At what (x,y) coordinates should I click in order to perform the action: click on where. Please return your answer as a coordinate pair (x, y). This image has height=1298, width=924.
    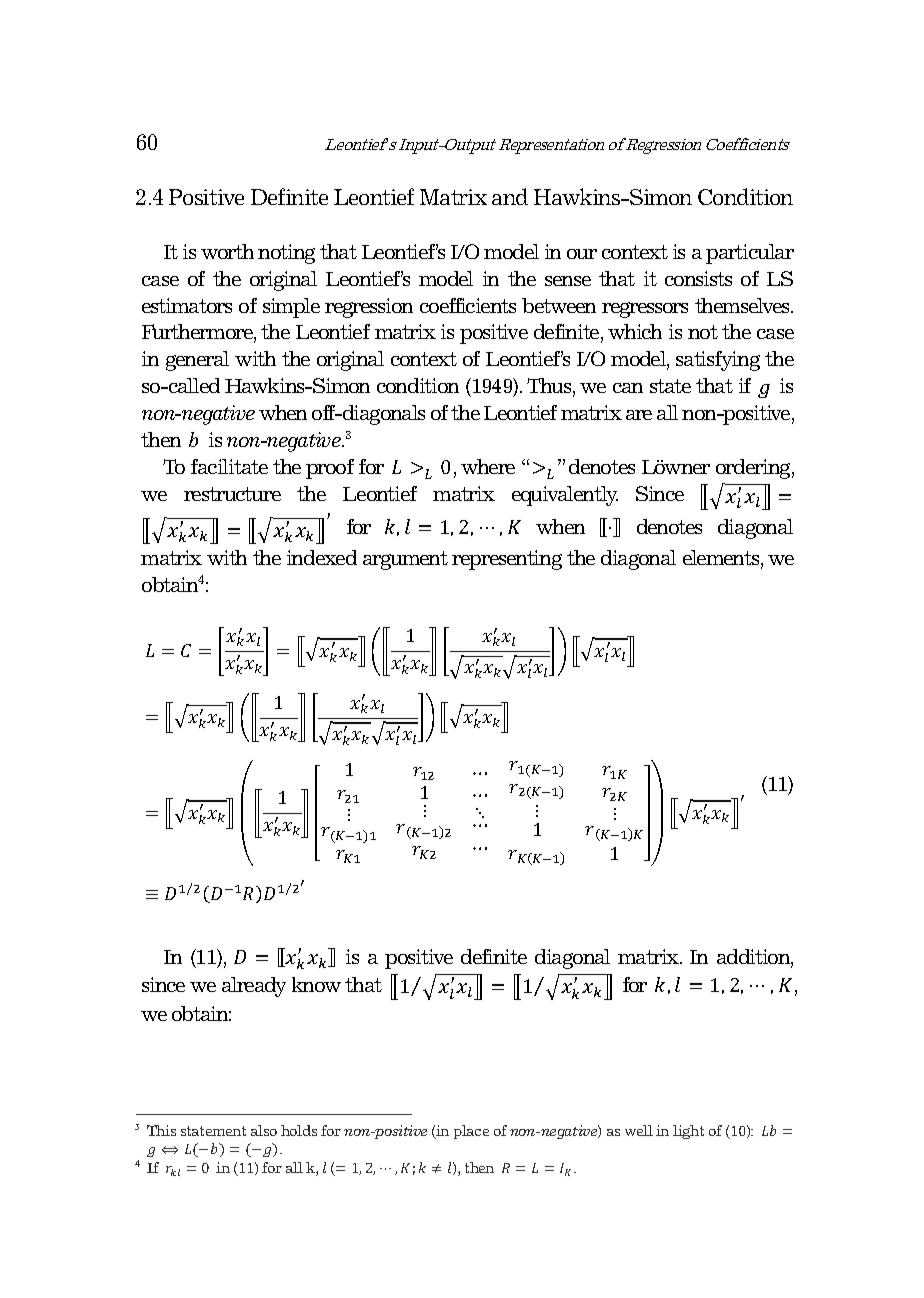
    Looking at the image, I should click on (488, 466).
